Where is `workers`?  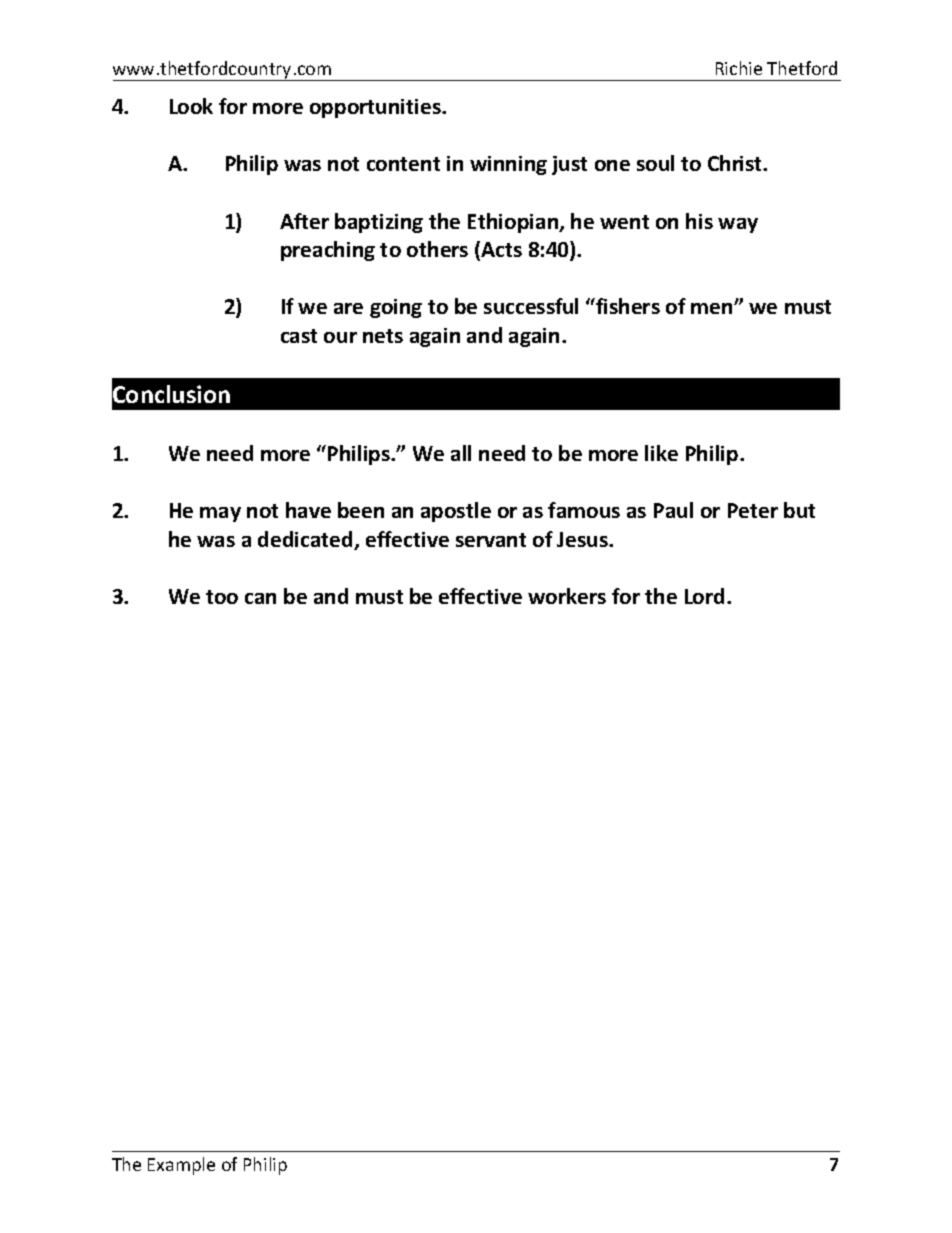
workers is located at coordinates (567, 596).
